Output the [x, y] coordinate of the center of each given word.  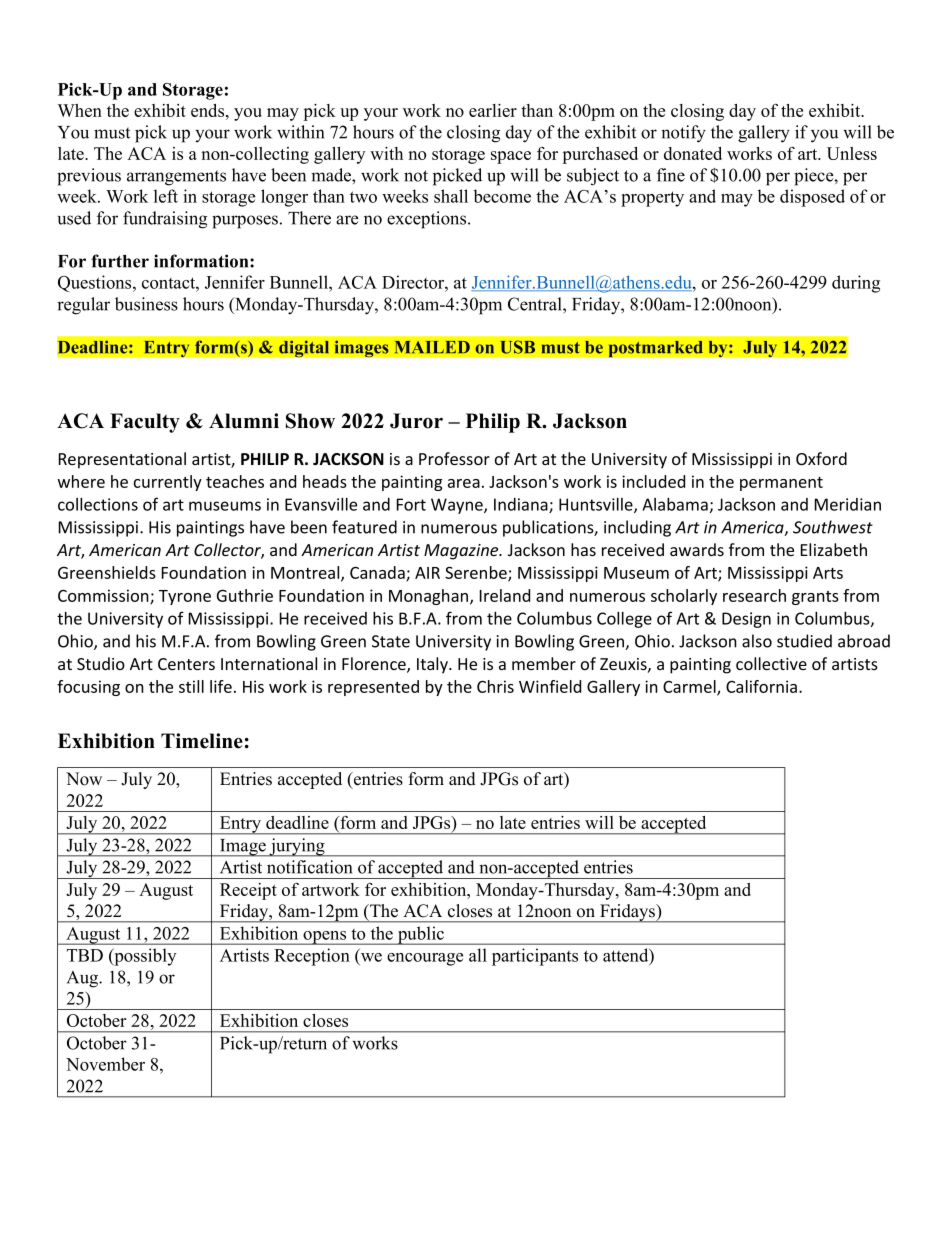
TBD [85, 955]
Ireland [505, 595]
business [146, 304]
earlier [493, 110]
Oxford [821, 458]
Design [746, 620]
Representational [122, 460]
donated [693, 153]
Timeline [202, 741]
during [856, 284]
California [761, 686]
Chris [495, 686]
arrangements [176, 178]
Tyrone [185, 597]
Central [536, 304]
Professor [454, 458]
